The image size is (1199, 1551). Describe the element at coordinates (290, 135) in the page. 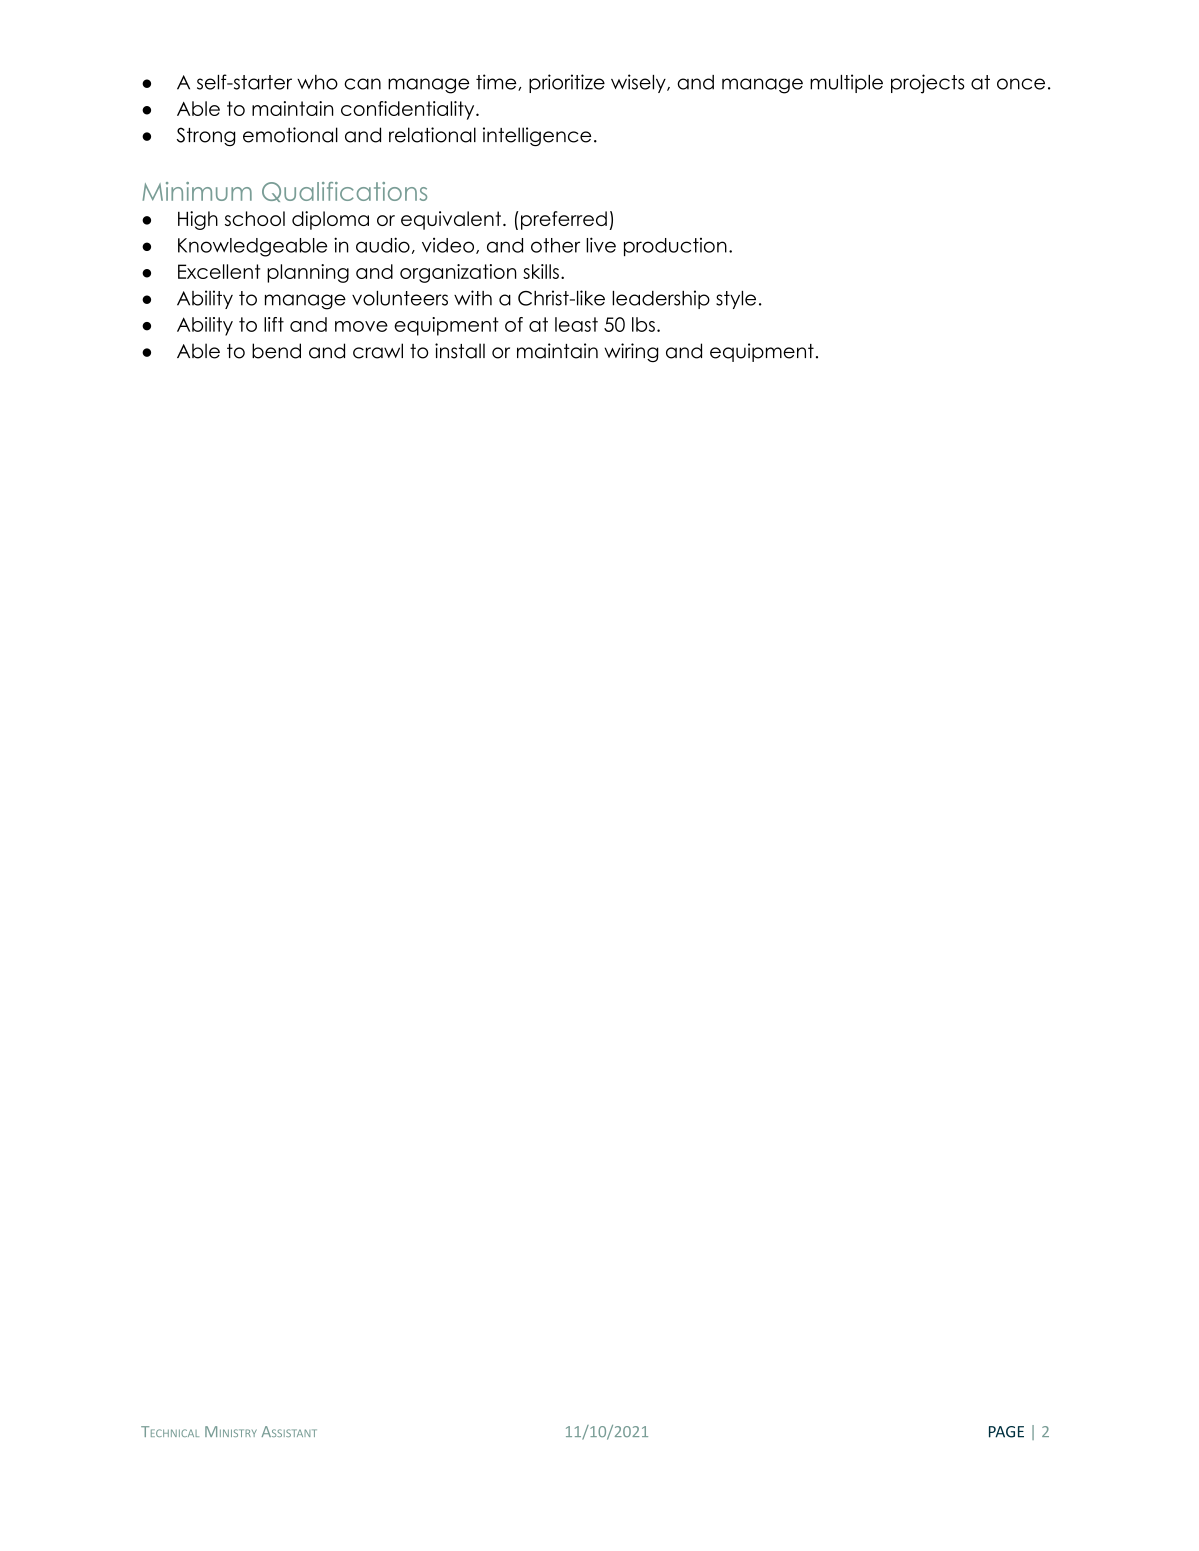

I see `emotional` at that location.
